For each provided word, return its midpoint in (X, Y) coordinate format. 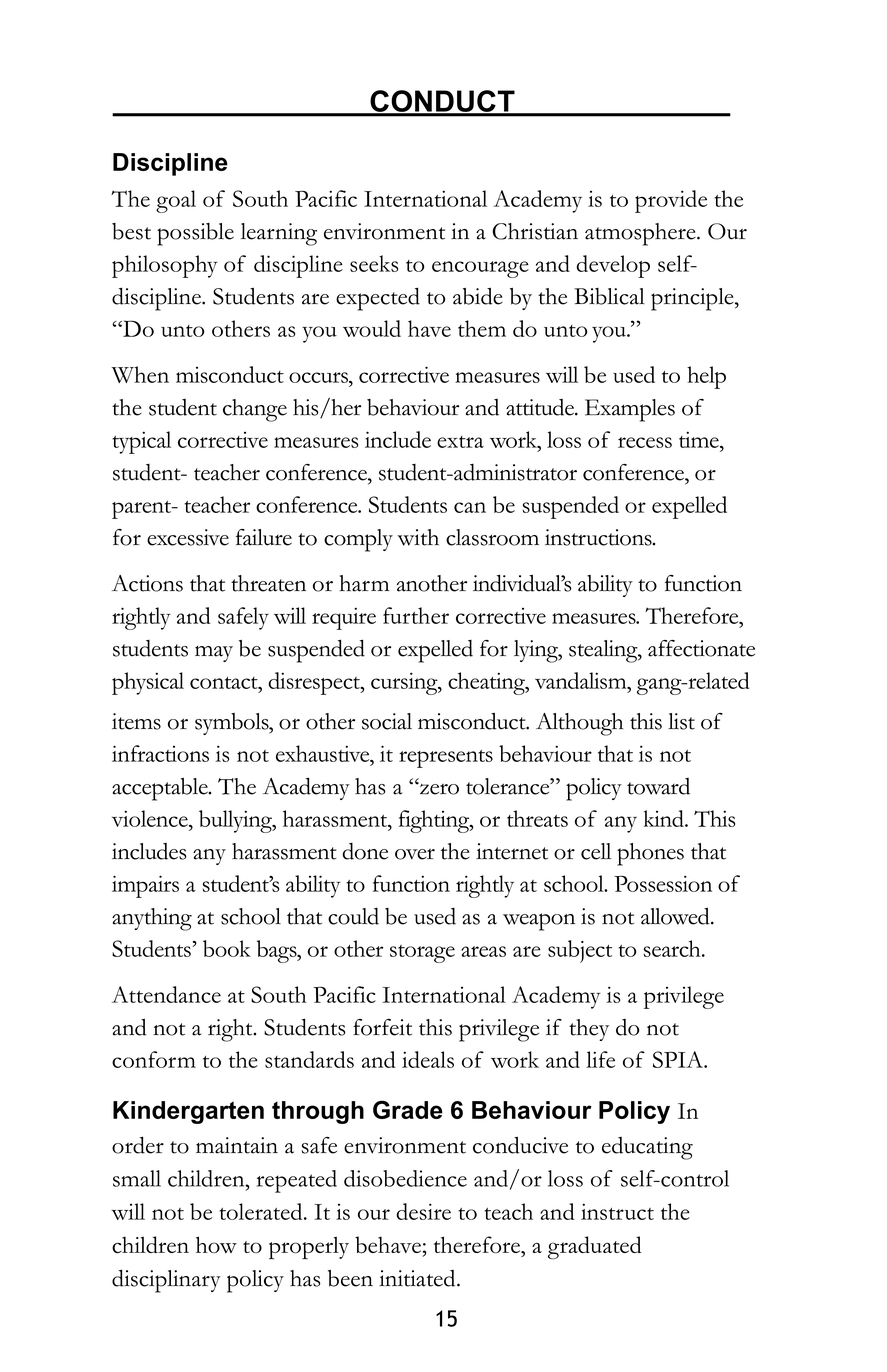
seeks (374, 263)
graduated (595, 1248)
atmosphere (641, 234)
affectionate (701, 648)
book (227, 948)
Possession (663, 883)
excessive (188, 537)
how (216, 1244)
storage (422, 954)
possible (195, 234)
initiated (418, 1278)
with (418, 537)
